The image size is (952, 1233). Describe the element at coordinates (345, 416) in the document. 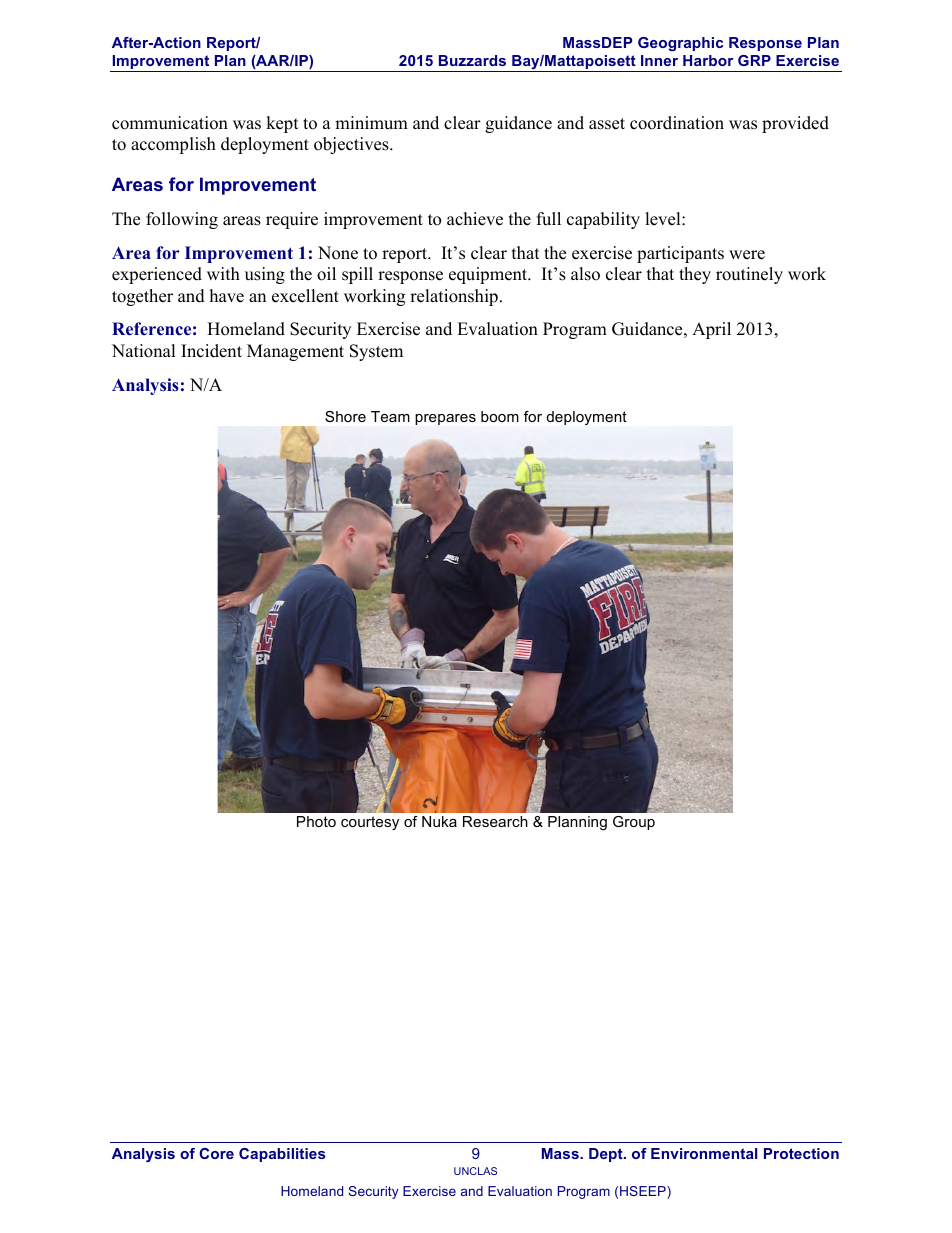

I see `Shore` at that location.
